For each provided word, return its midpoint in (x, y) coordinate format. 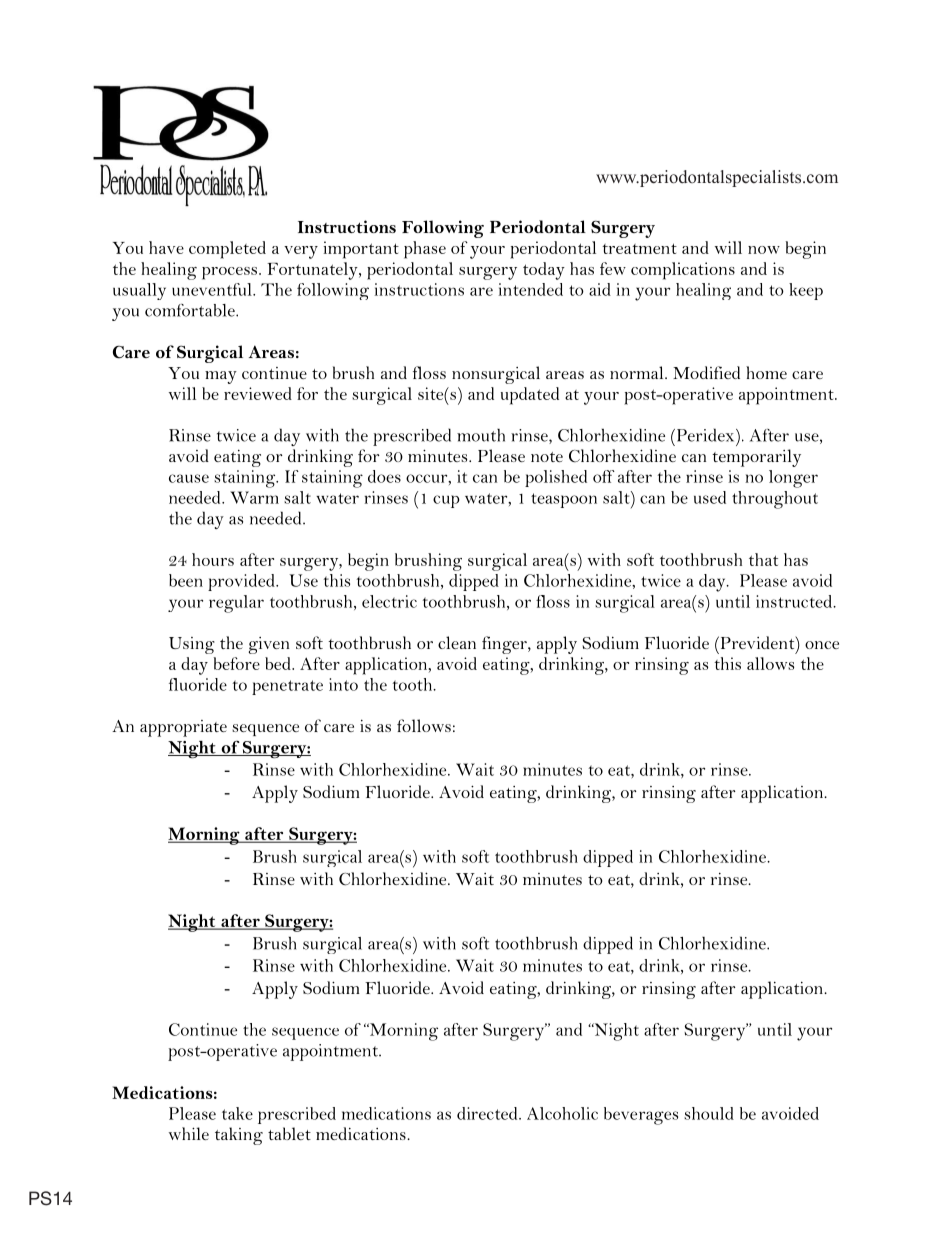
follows (424, 725)
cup (446, 501)
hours (213, 559)
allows (770, 663)
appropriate (183, 728)
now (764, 250)
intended (531, 289)
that (763, 559)
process (229, 273)
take (237, 1113)
